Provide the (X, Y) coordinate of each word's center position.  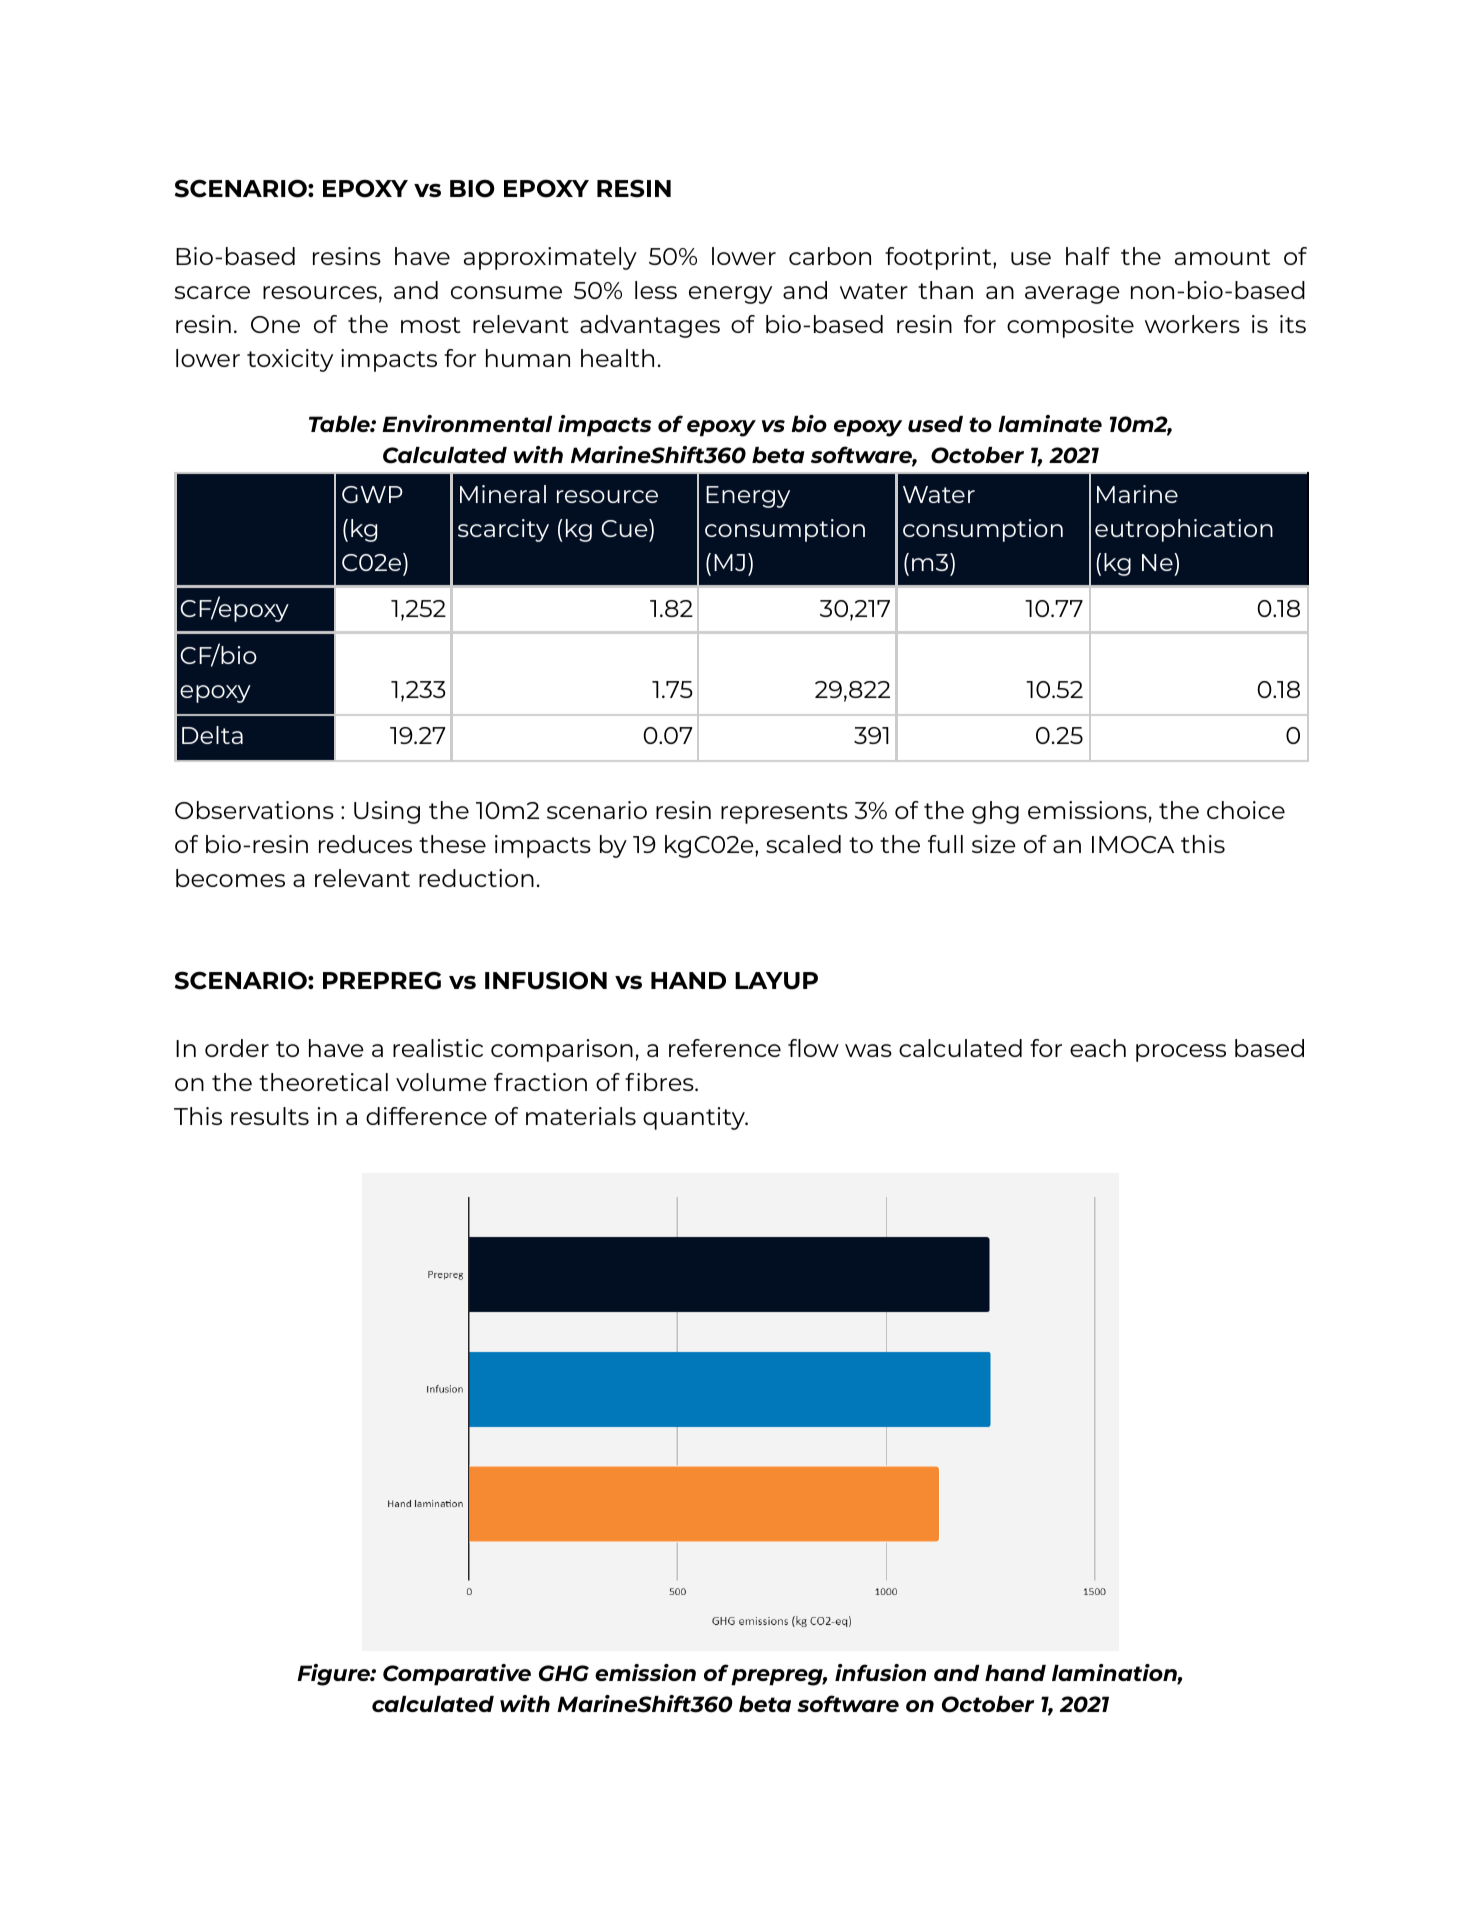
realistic (438, 1048)
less (656, 290)
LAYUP (776, 981)
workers (1192, 324)
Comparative (457, 1675)
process (1181, 1053)
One (275, 324)
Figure (334, 1675)
